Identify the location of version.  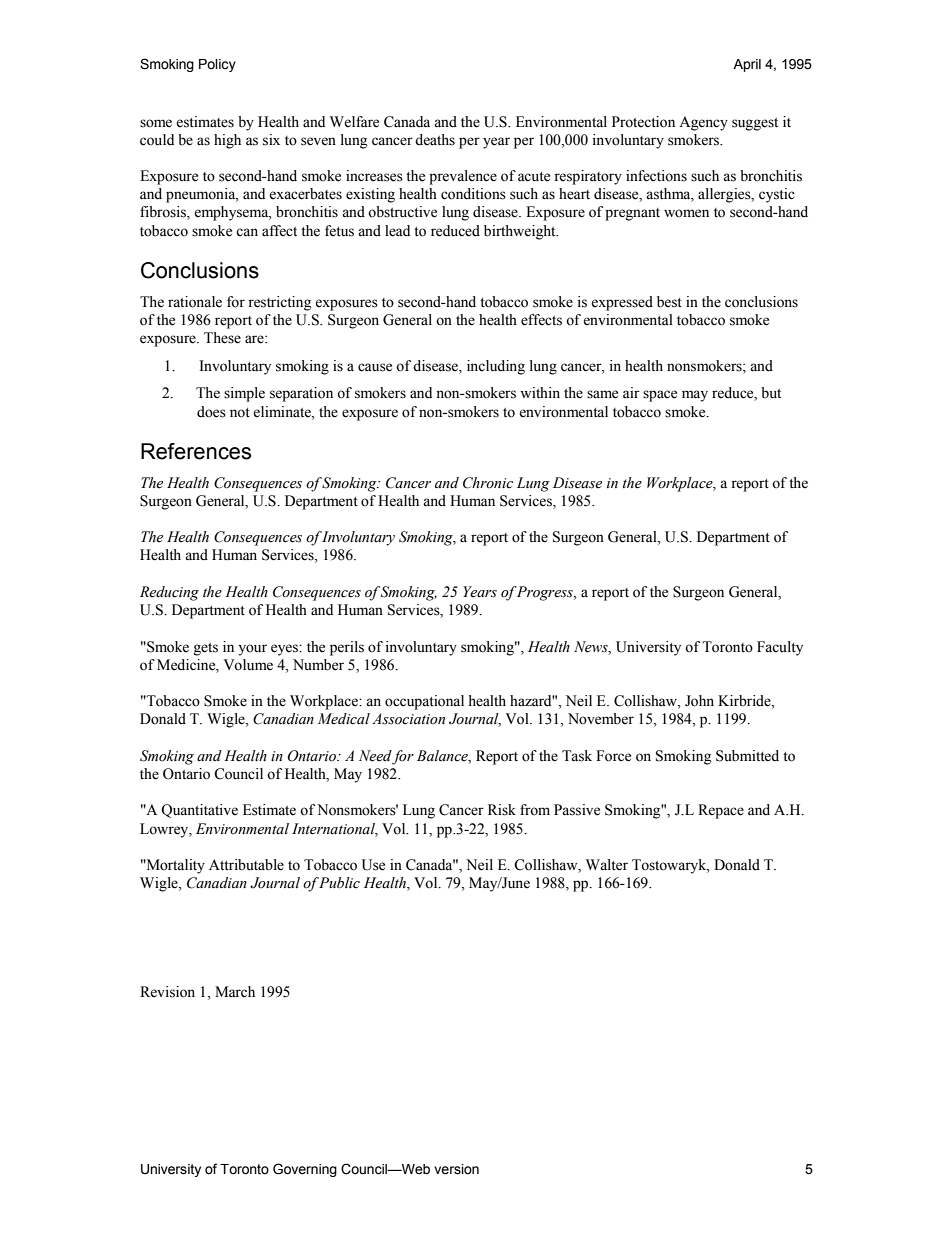
(456, 1169).
